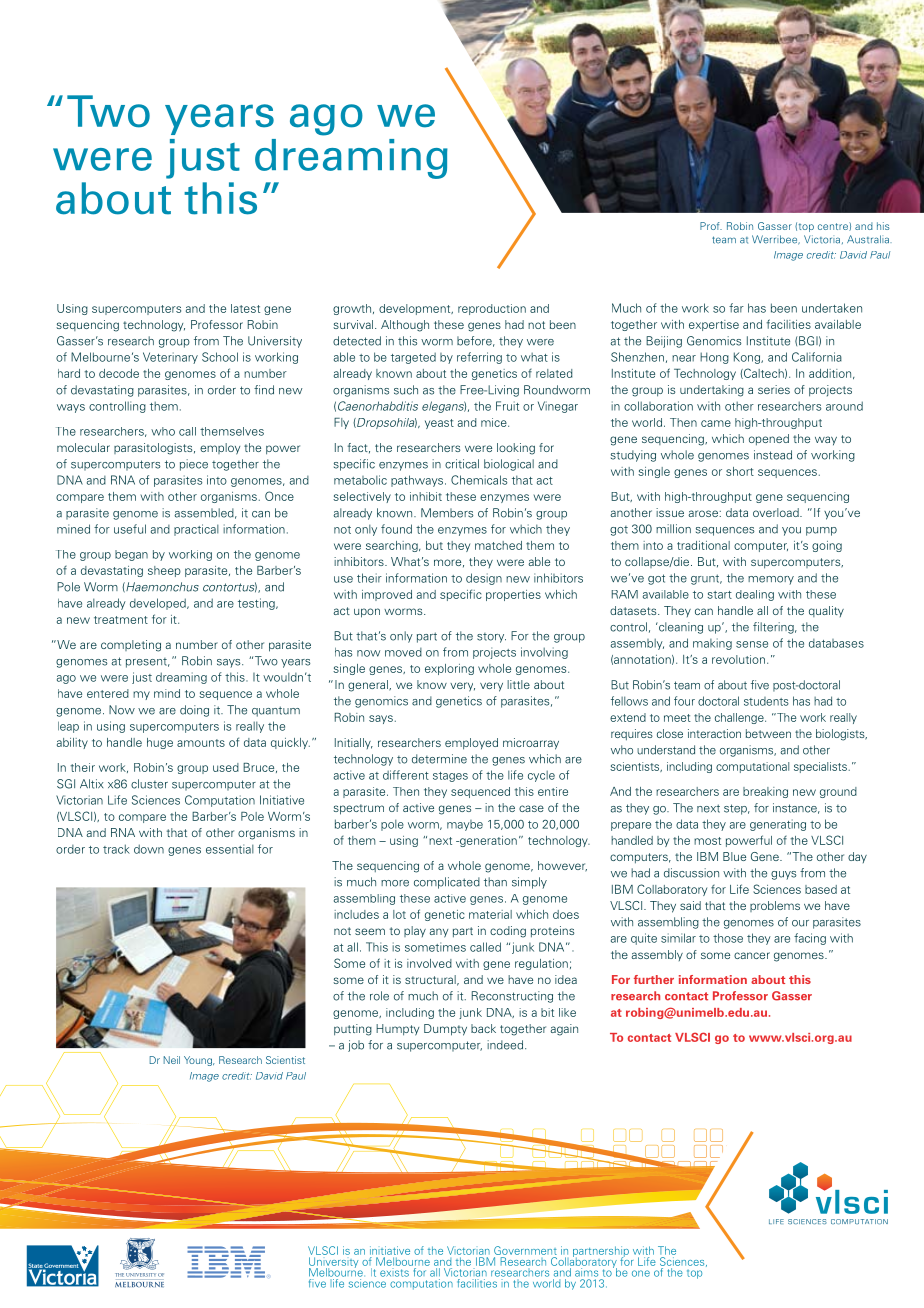 The image size is (924, 1308). What do you see at coordinates (130, 529) in the document?
I see `useful` at bounding box center [130, 529].
